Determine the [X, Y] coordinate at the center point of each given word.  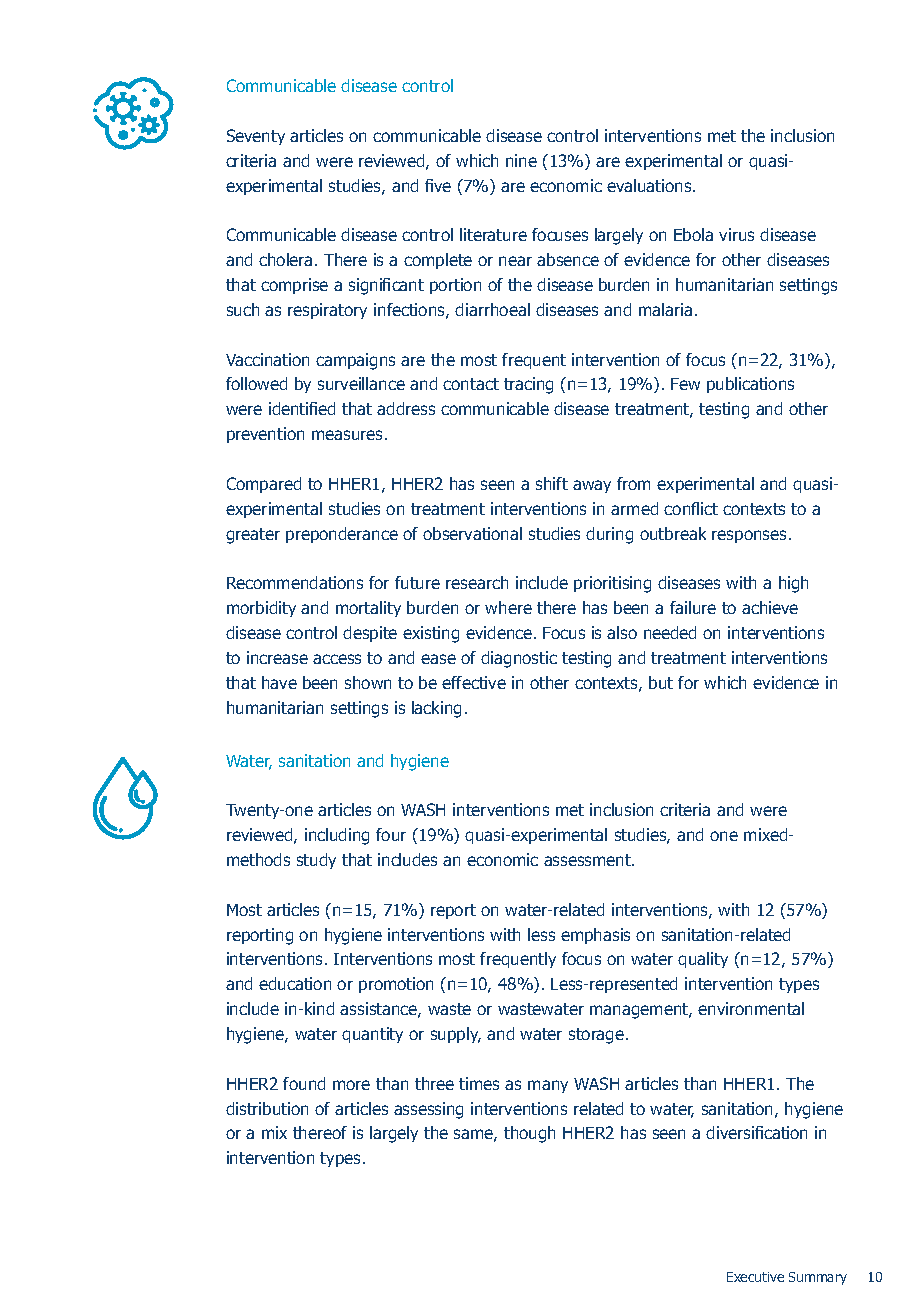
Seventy [256, 137]
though [529, 1134]
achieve [770, 607]
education [295, 983]
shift [552, 483]
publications [750, 385]
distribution [267, 1108]
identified [302, 408]
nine [521, 160]
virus [736, 234]
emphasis [595, 936]
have [279, 682]
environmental [751, 1008]
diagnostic [519, 659]
